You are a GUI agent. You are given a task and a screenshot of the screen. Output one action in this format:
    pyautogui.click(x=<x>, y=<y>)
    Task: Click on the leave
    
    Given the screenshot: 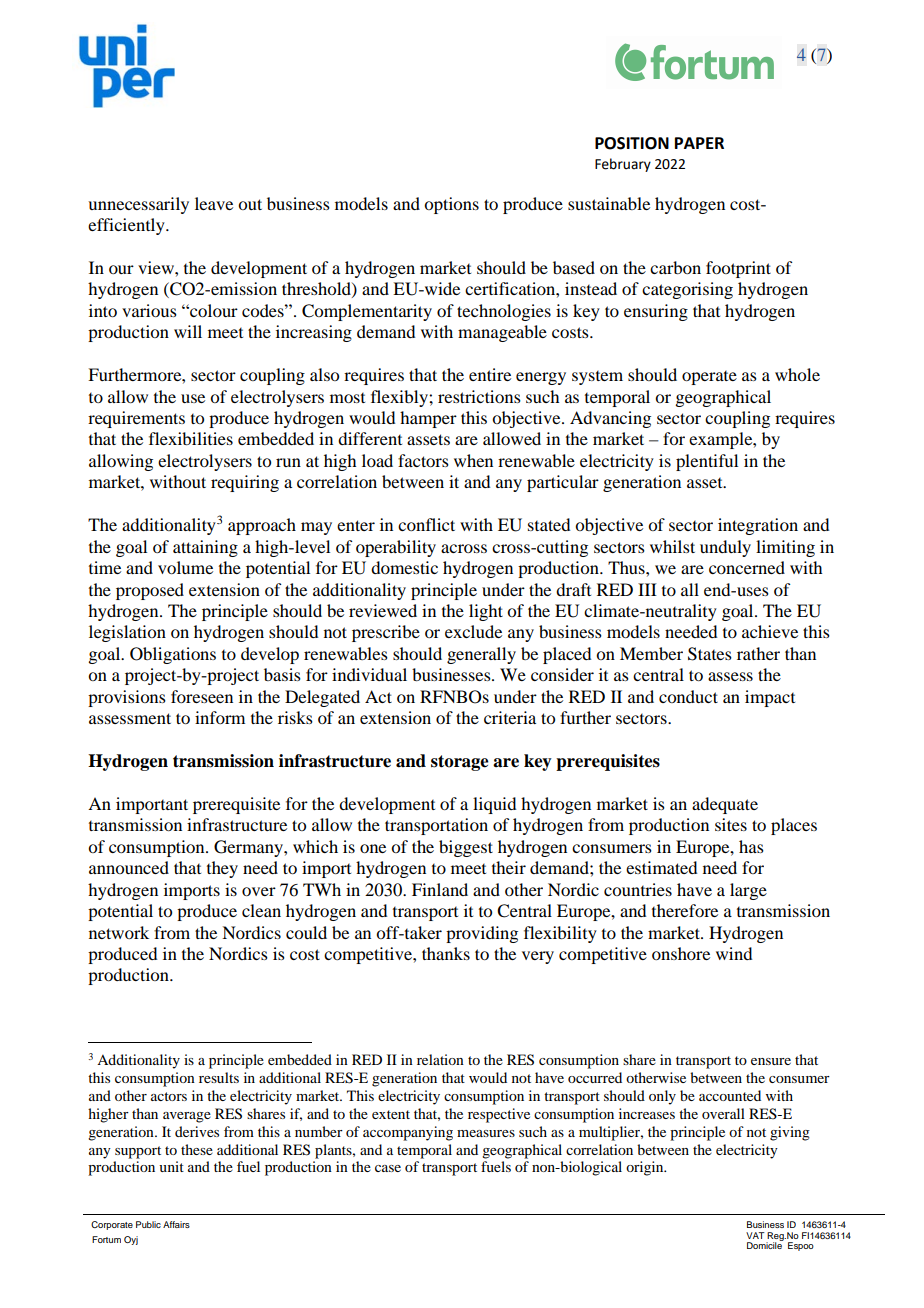 What is the action you would take?
    pyautogui.click(x=214, y=203)
